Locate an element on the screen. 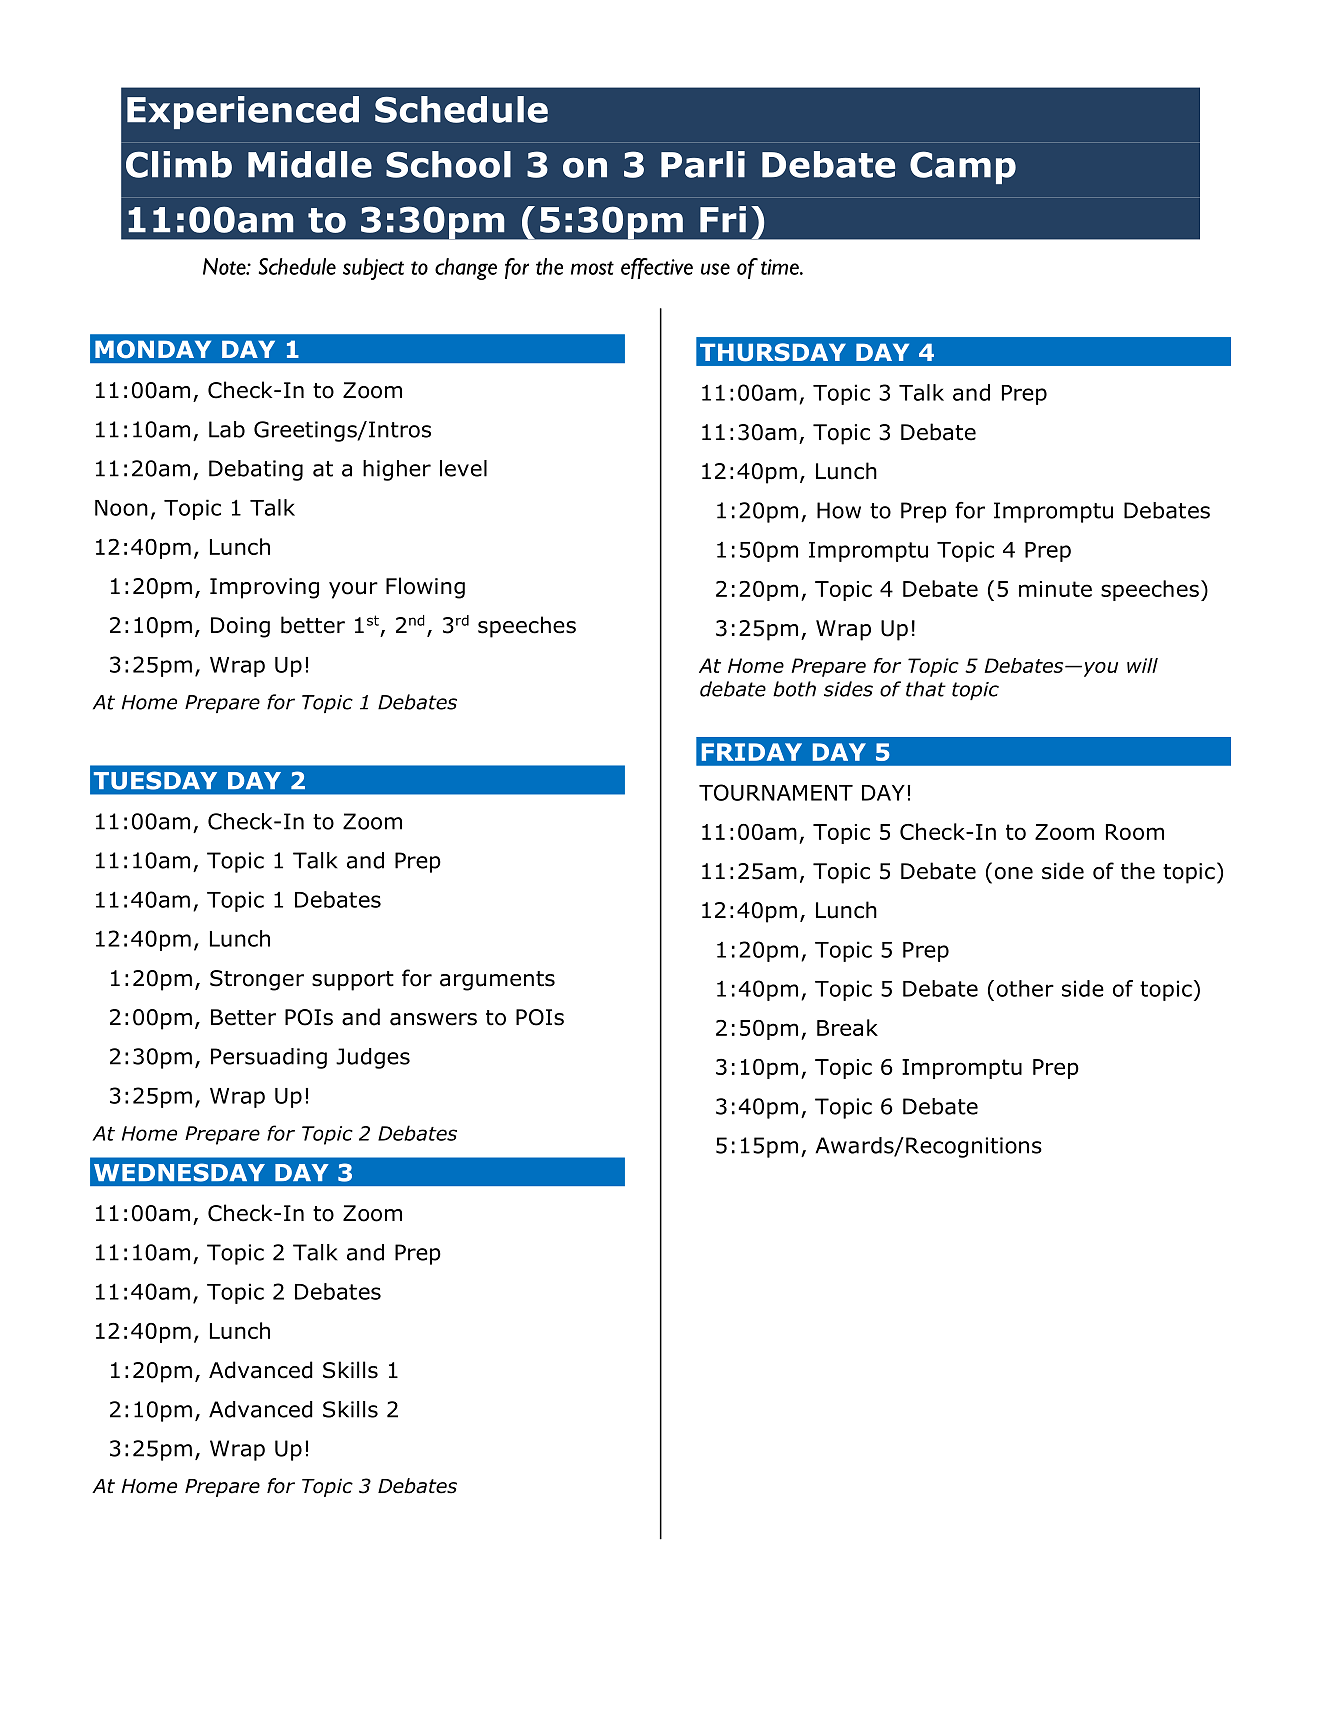  both is located at coordinates (794, 689).
